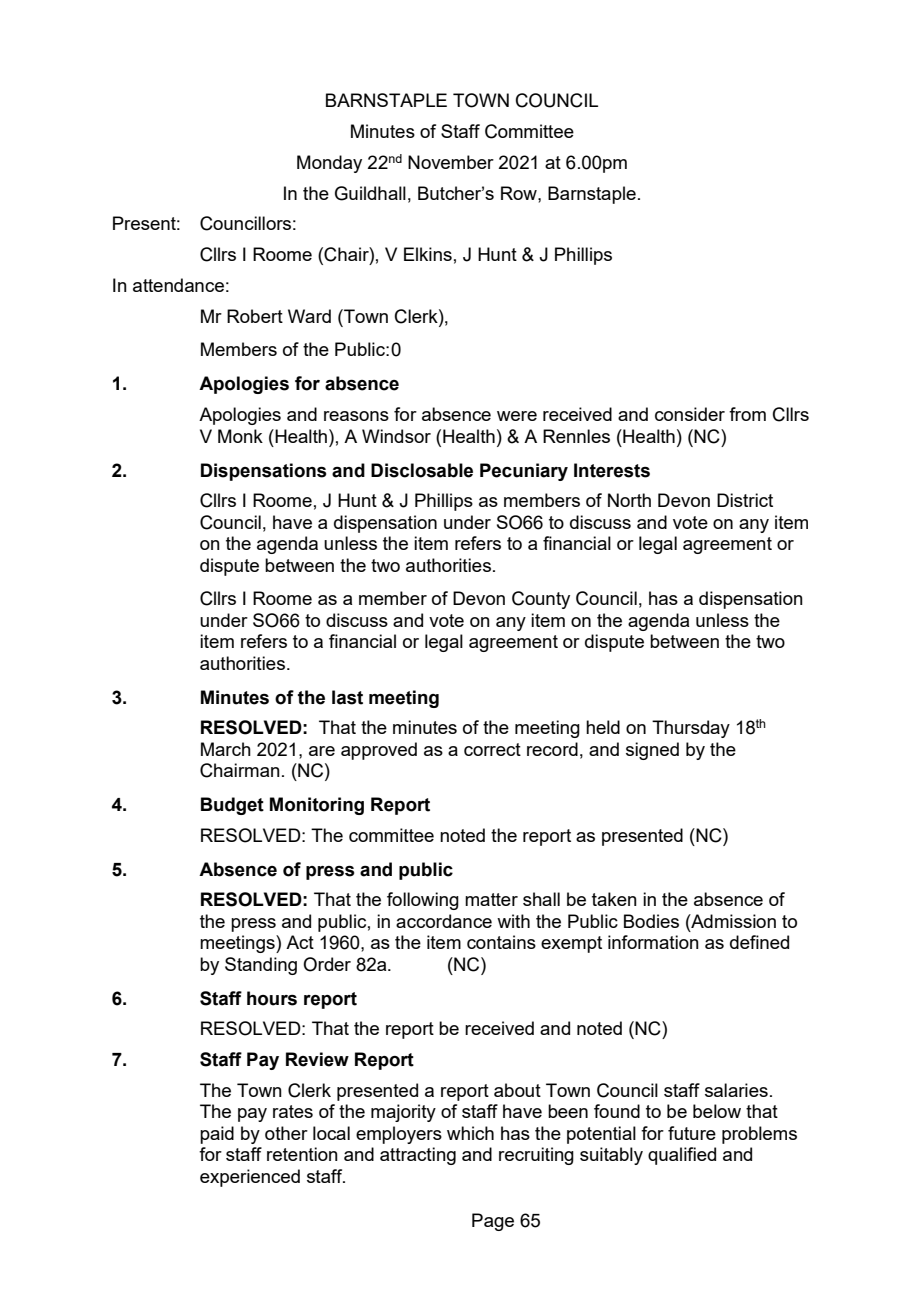 Image resolution: width=924 pixels, height=1308 pixels. What do you see at coordinates (329, 164) in the image?
I see `Monday` at bounding box center [329, 164].
